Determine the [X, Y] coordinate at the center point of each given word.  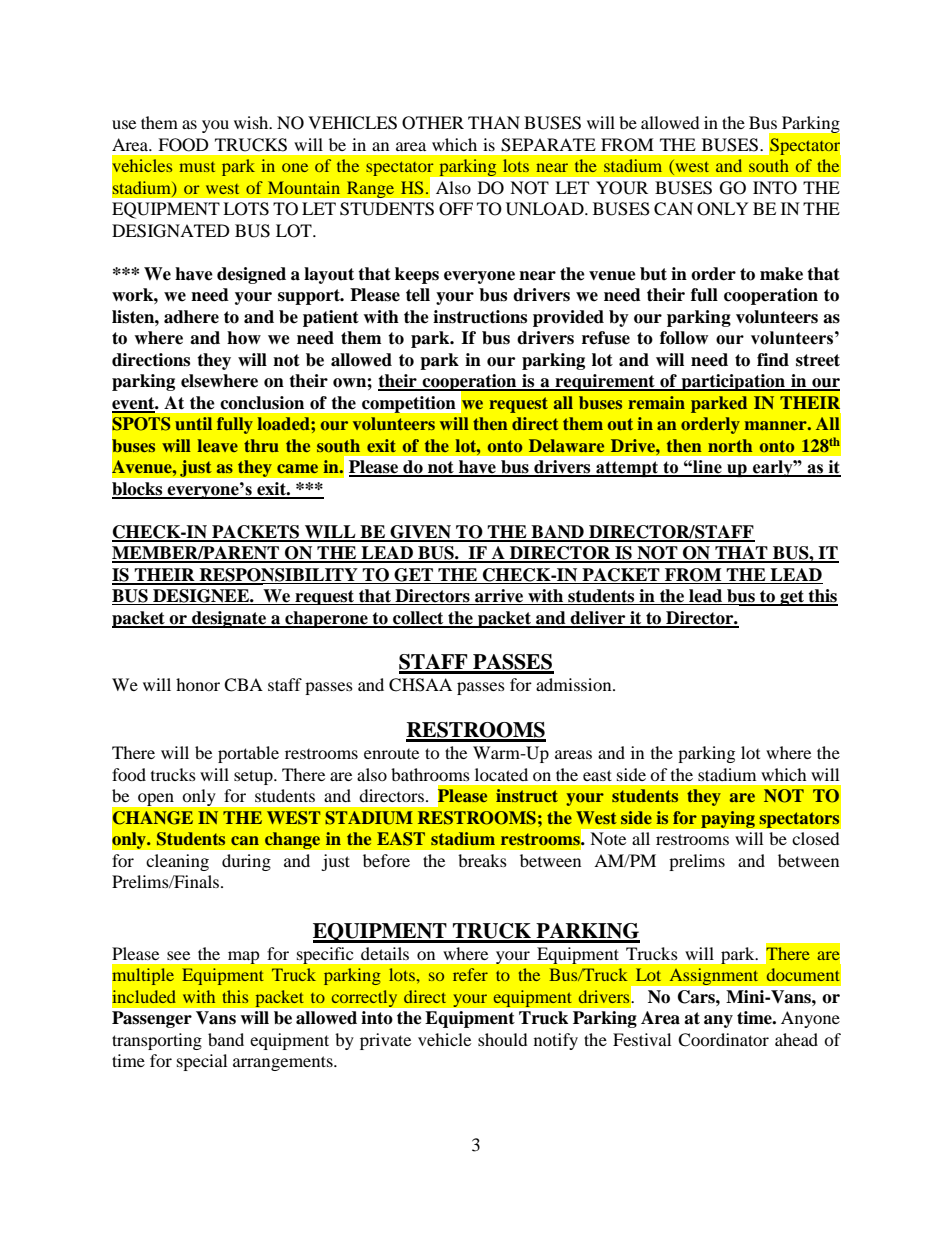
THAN [494, 122]
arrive [499, 597]
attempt [627, 469]
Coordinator [723, 1040]
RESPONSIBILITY [278, 576]
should [503, 1039]
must [197, 167]
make [781, 274]
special [202, 1062]
